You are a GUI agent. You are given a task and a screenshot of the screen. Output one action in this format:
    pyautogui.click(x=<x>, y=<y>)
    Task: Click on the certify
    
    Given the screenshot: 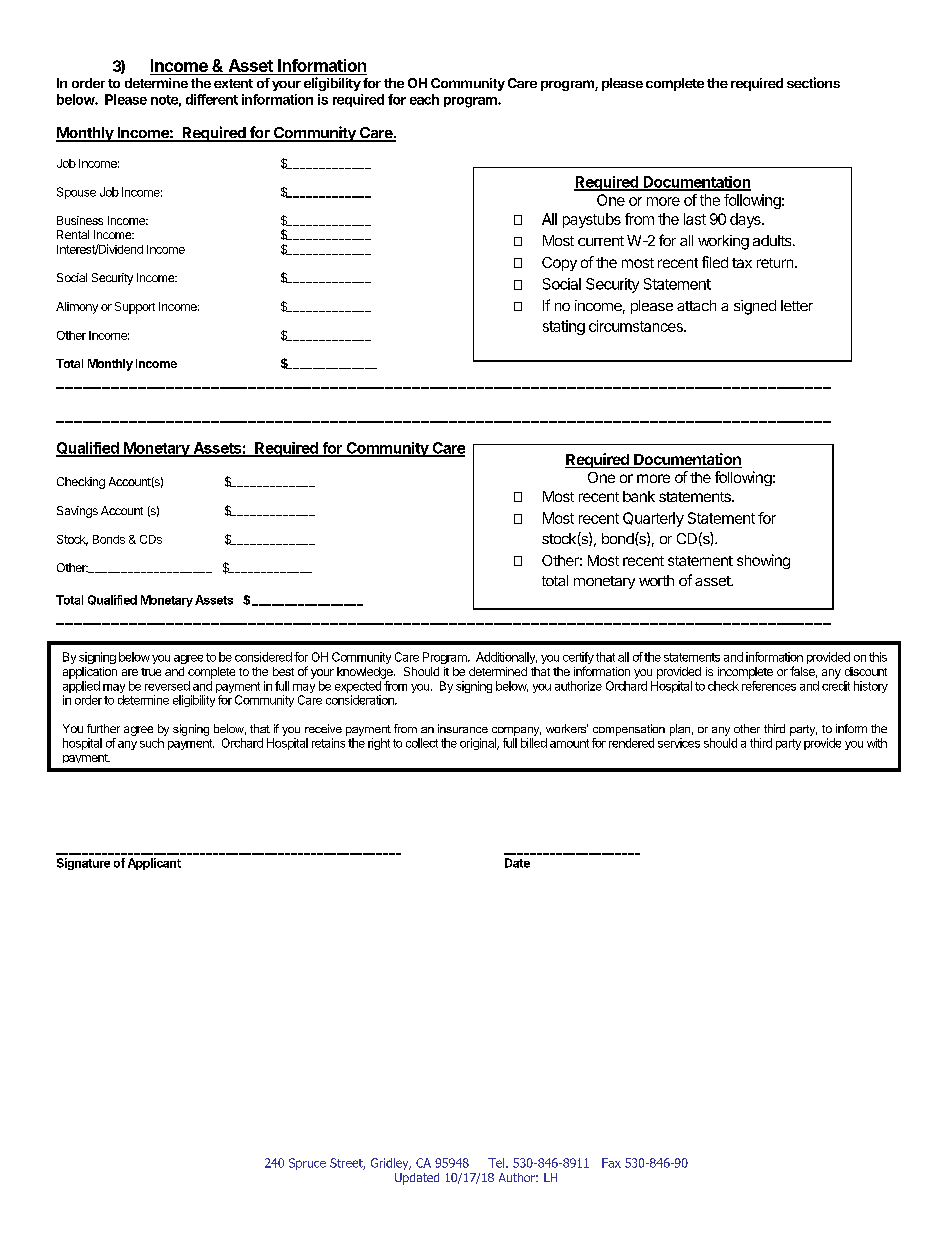 What is the action you would take?
    pyautogui.click(x=578, y=659)
